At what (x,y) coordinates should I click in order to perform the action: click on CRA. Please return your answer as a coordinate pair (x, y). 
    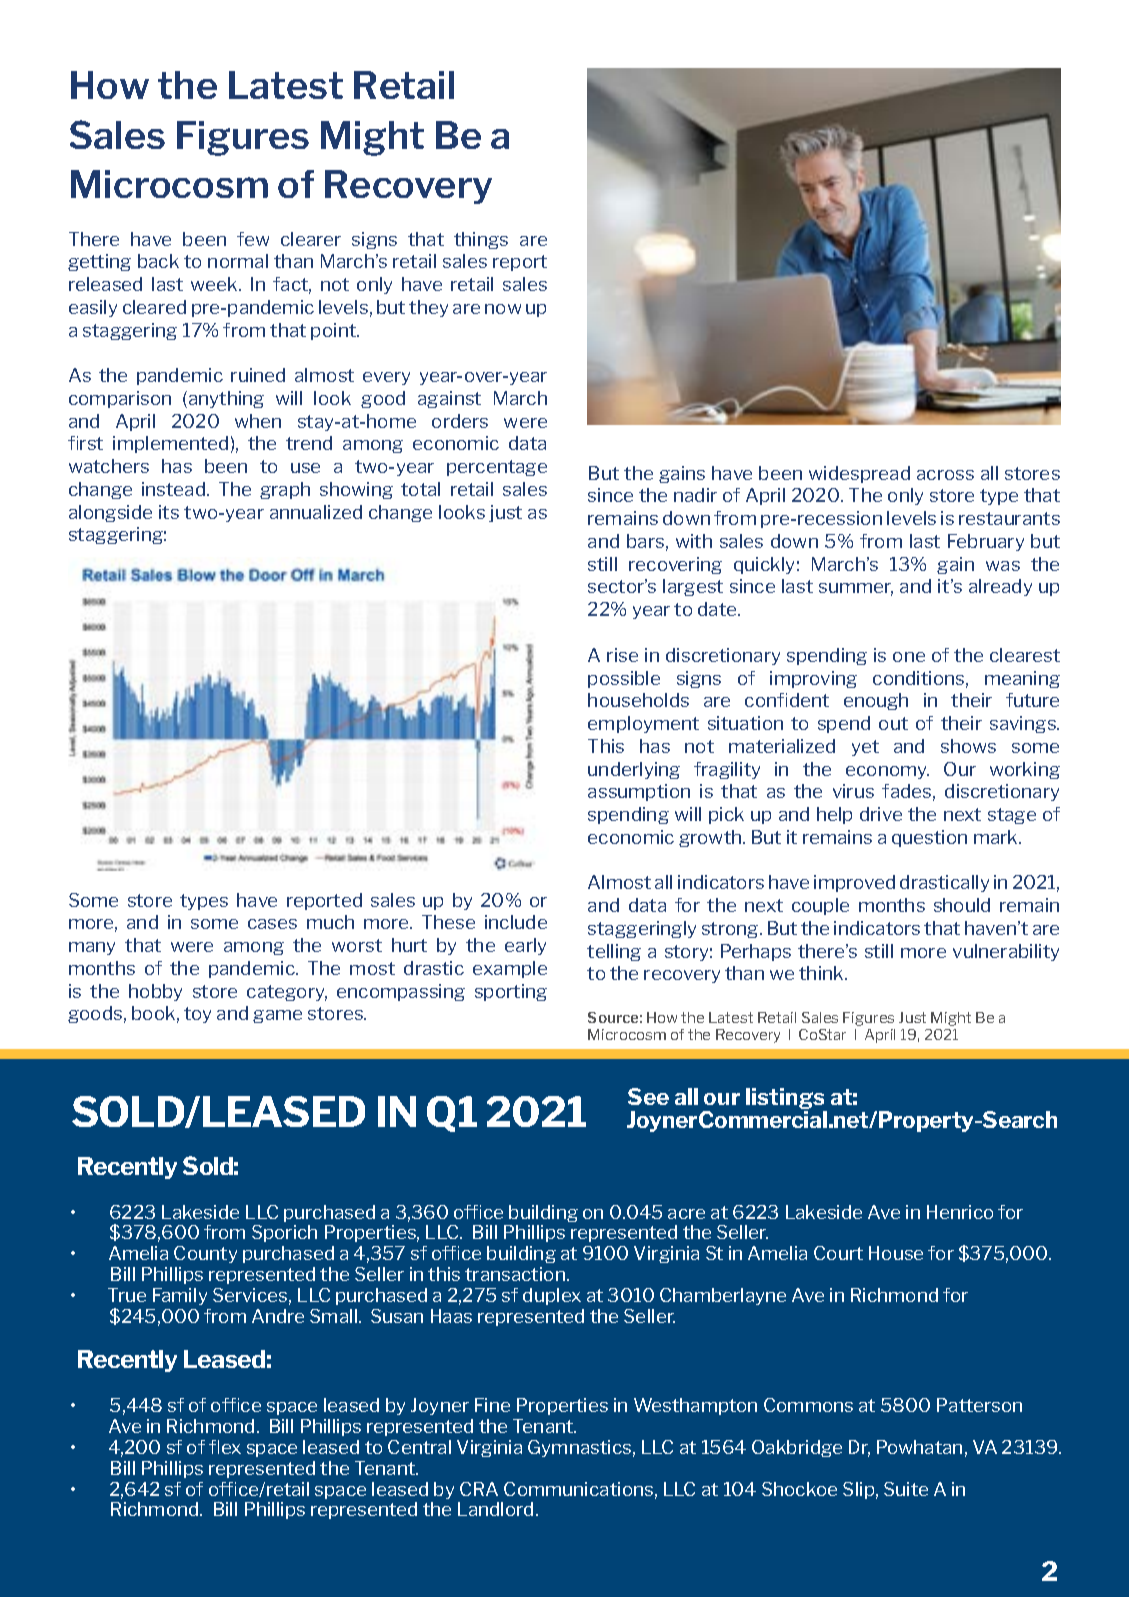
    Looking at the image, I should click on (479, 1489).
